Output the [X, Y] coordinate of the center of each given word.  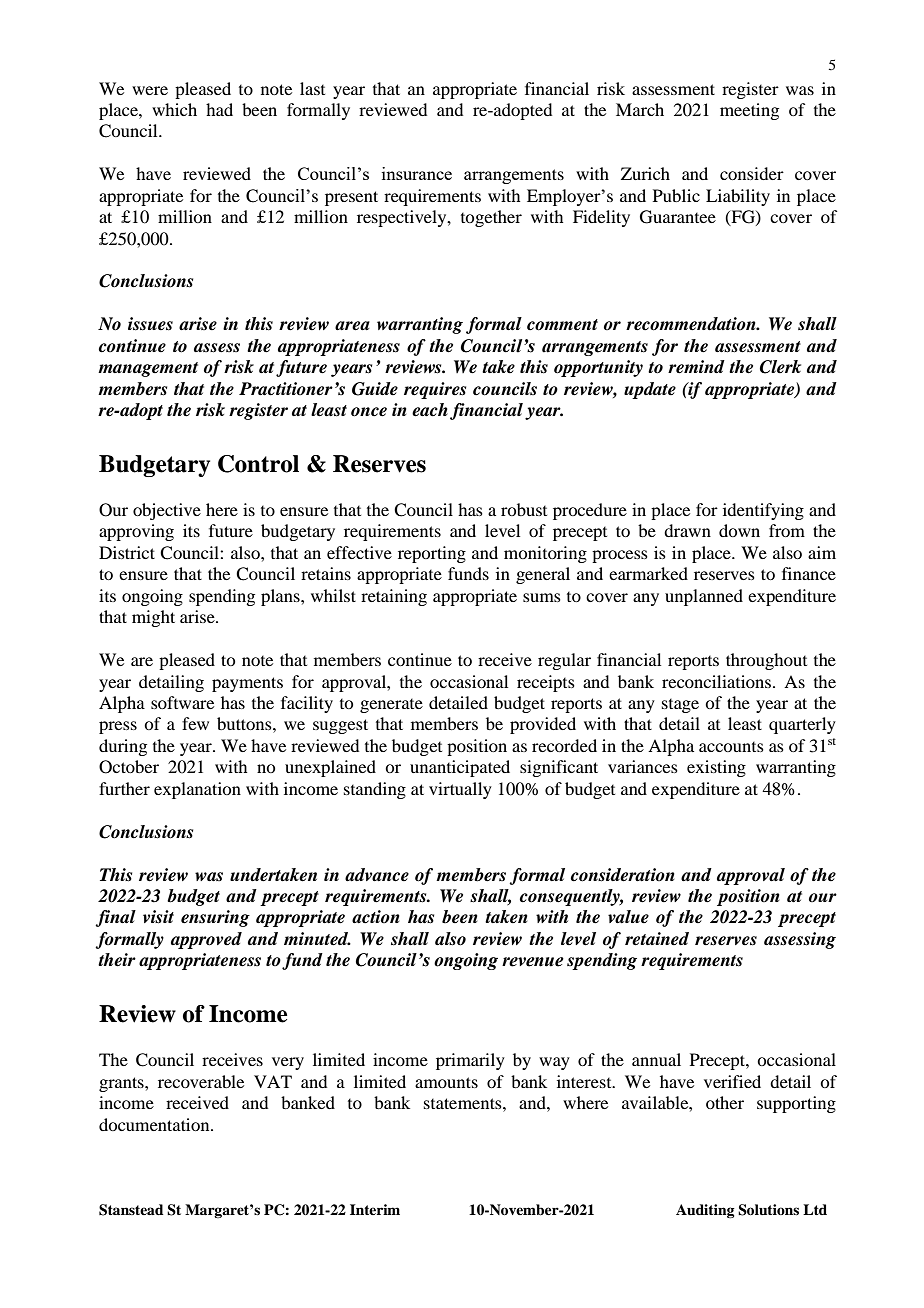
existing [716, 768]
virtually [460, 790]
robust [524, 509]
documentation [155, 1124]
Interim [375, 1209]
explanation [197, 790]
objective [167, 511]
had [219, 109]
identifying [763, 511]
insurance [417, 173]
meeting [749, 111]
